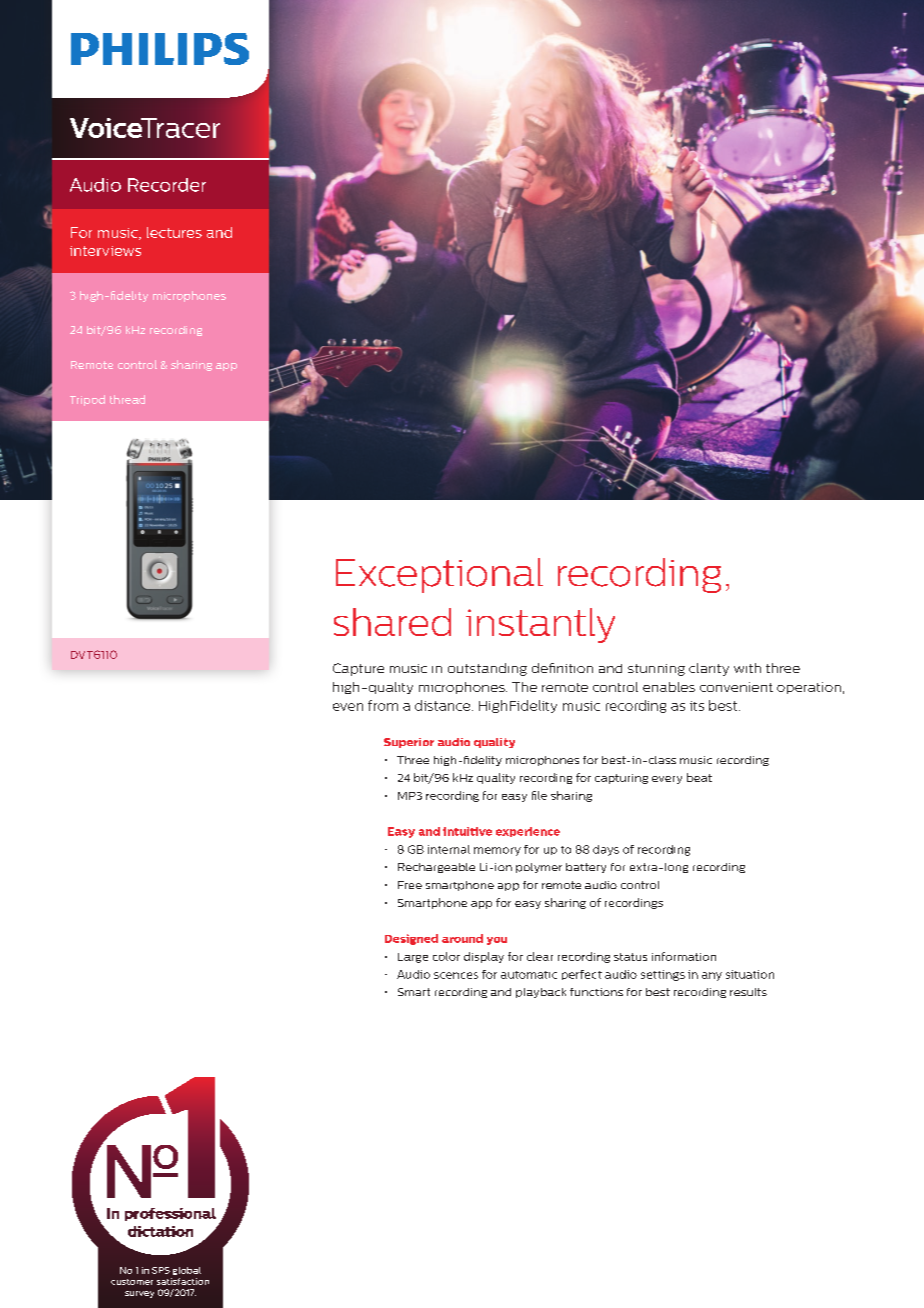 The image size is (924, 1308). I want to click on color, so click(446, 956).
